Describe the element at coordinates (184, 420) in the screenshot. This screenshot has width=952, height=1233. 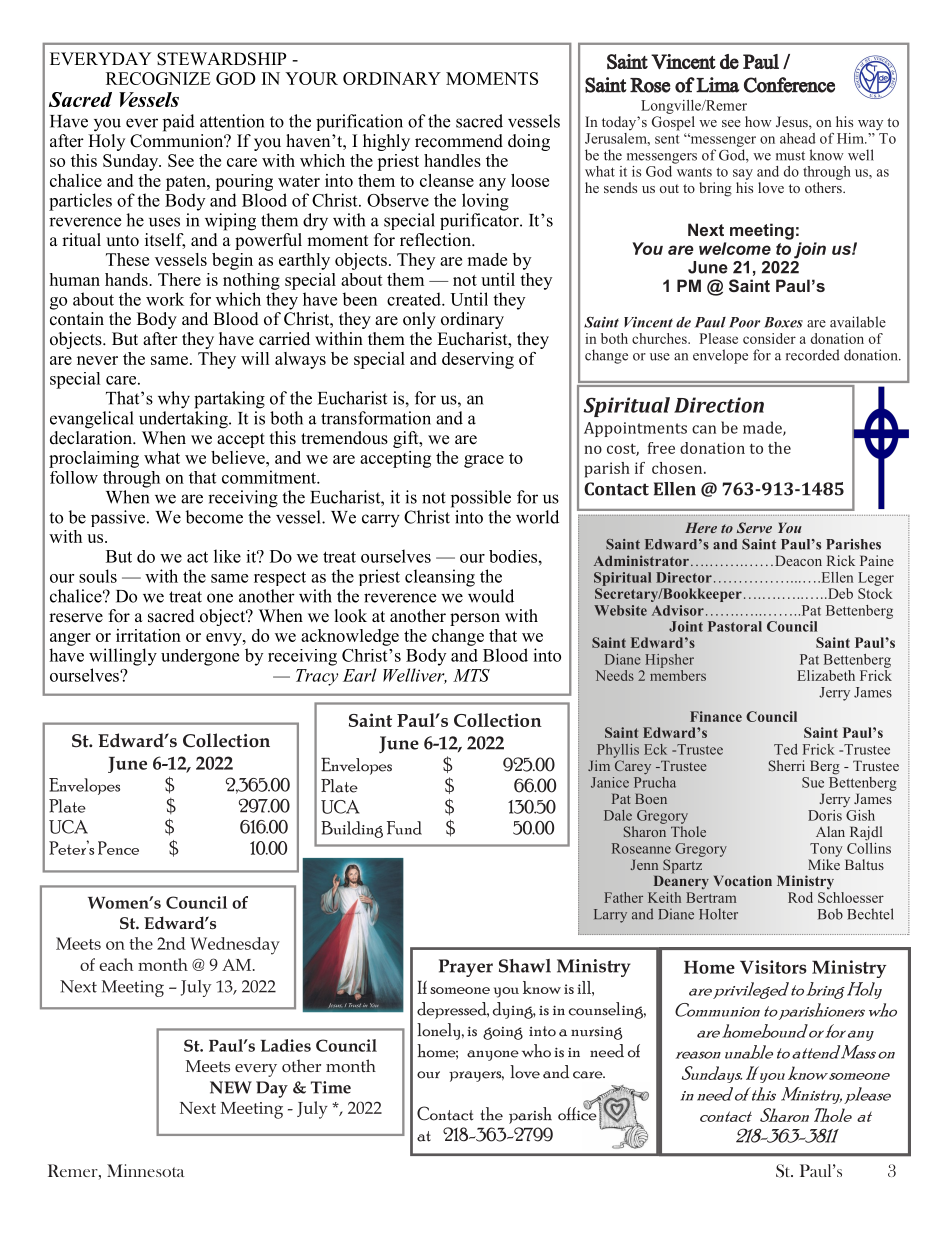
I see `undertaking` at that location.
